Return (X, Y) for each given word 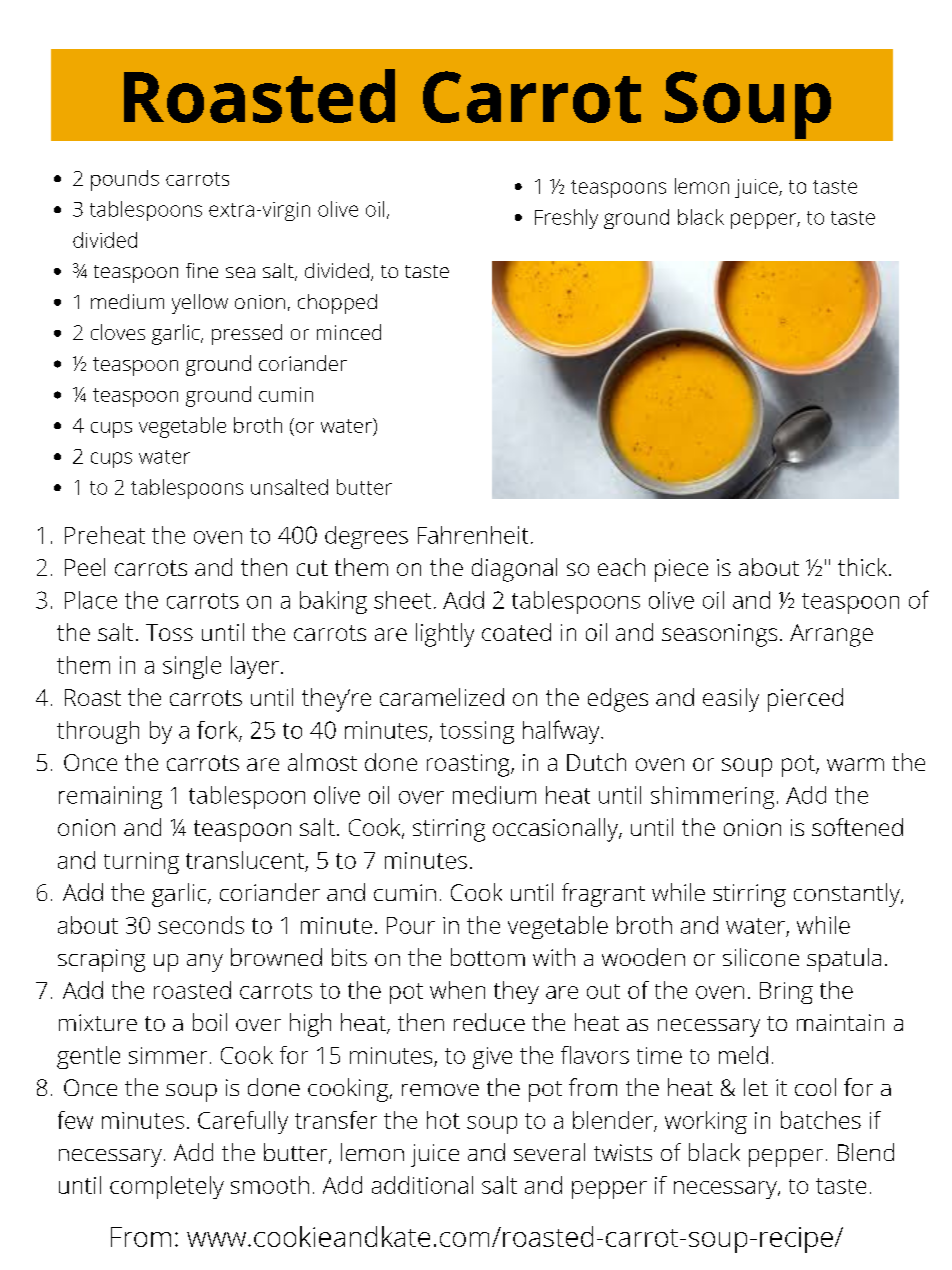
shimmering (712, 797)
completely (167, 1187)
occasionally (557, 830)
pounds (125, 180)
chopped (337, 304)
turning (141, 863)
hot (443, 1120)
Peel (85, 567)
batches (821, 1120)
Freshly (566, 219)
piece (681, 570)
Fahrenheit (473, 535)
